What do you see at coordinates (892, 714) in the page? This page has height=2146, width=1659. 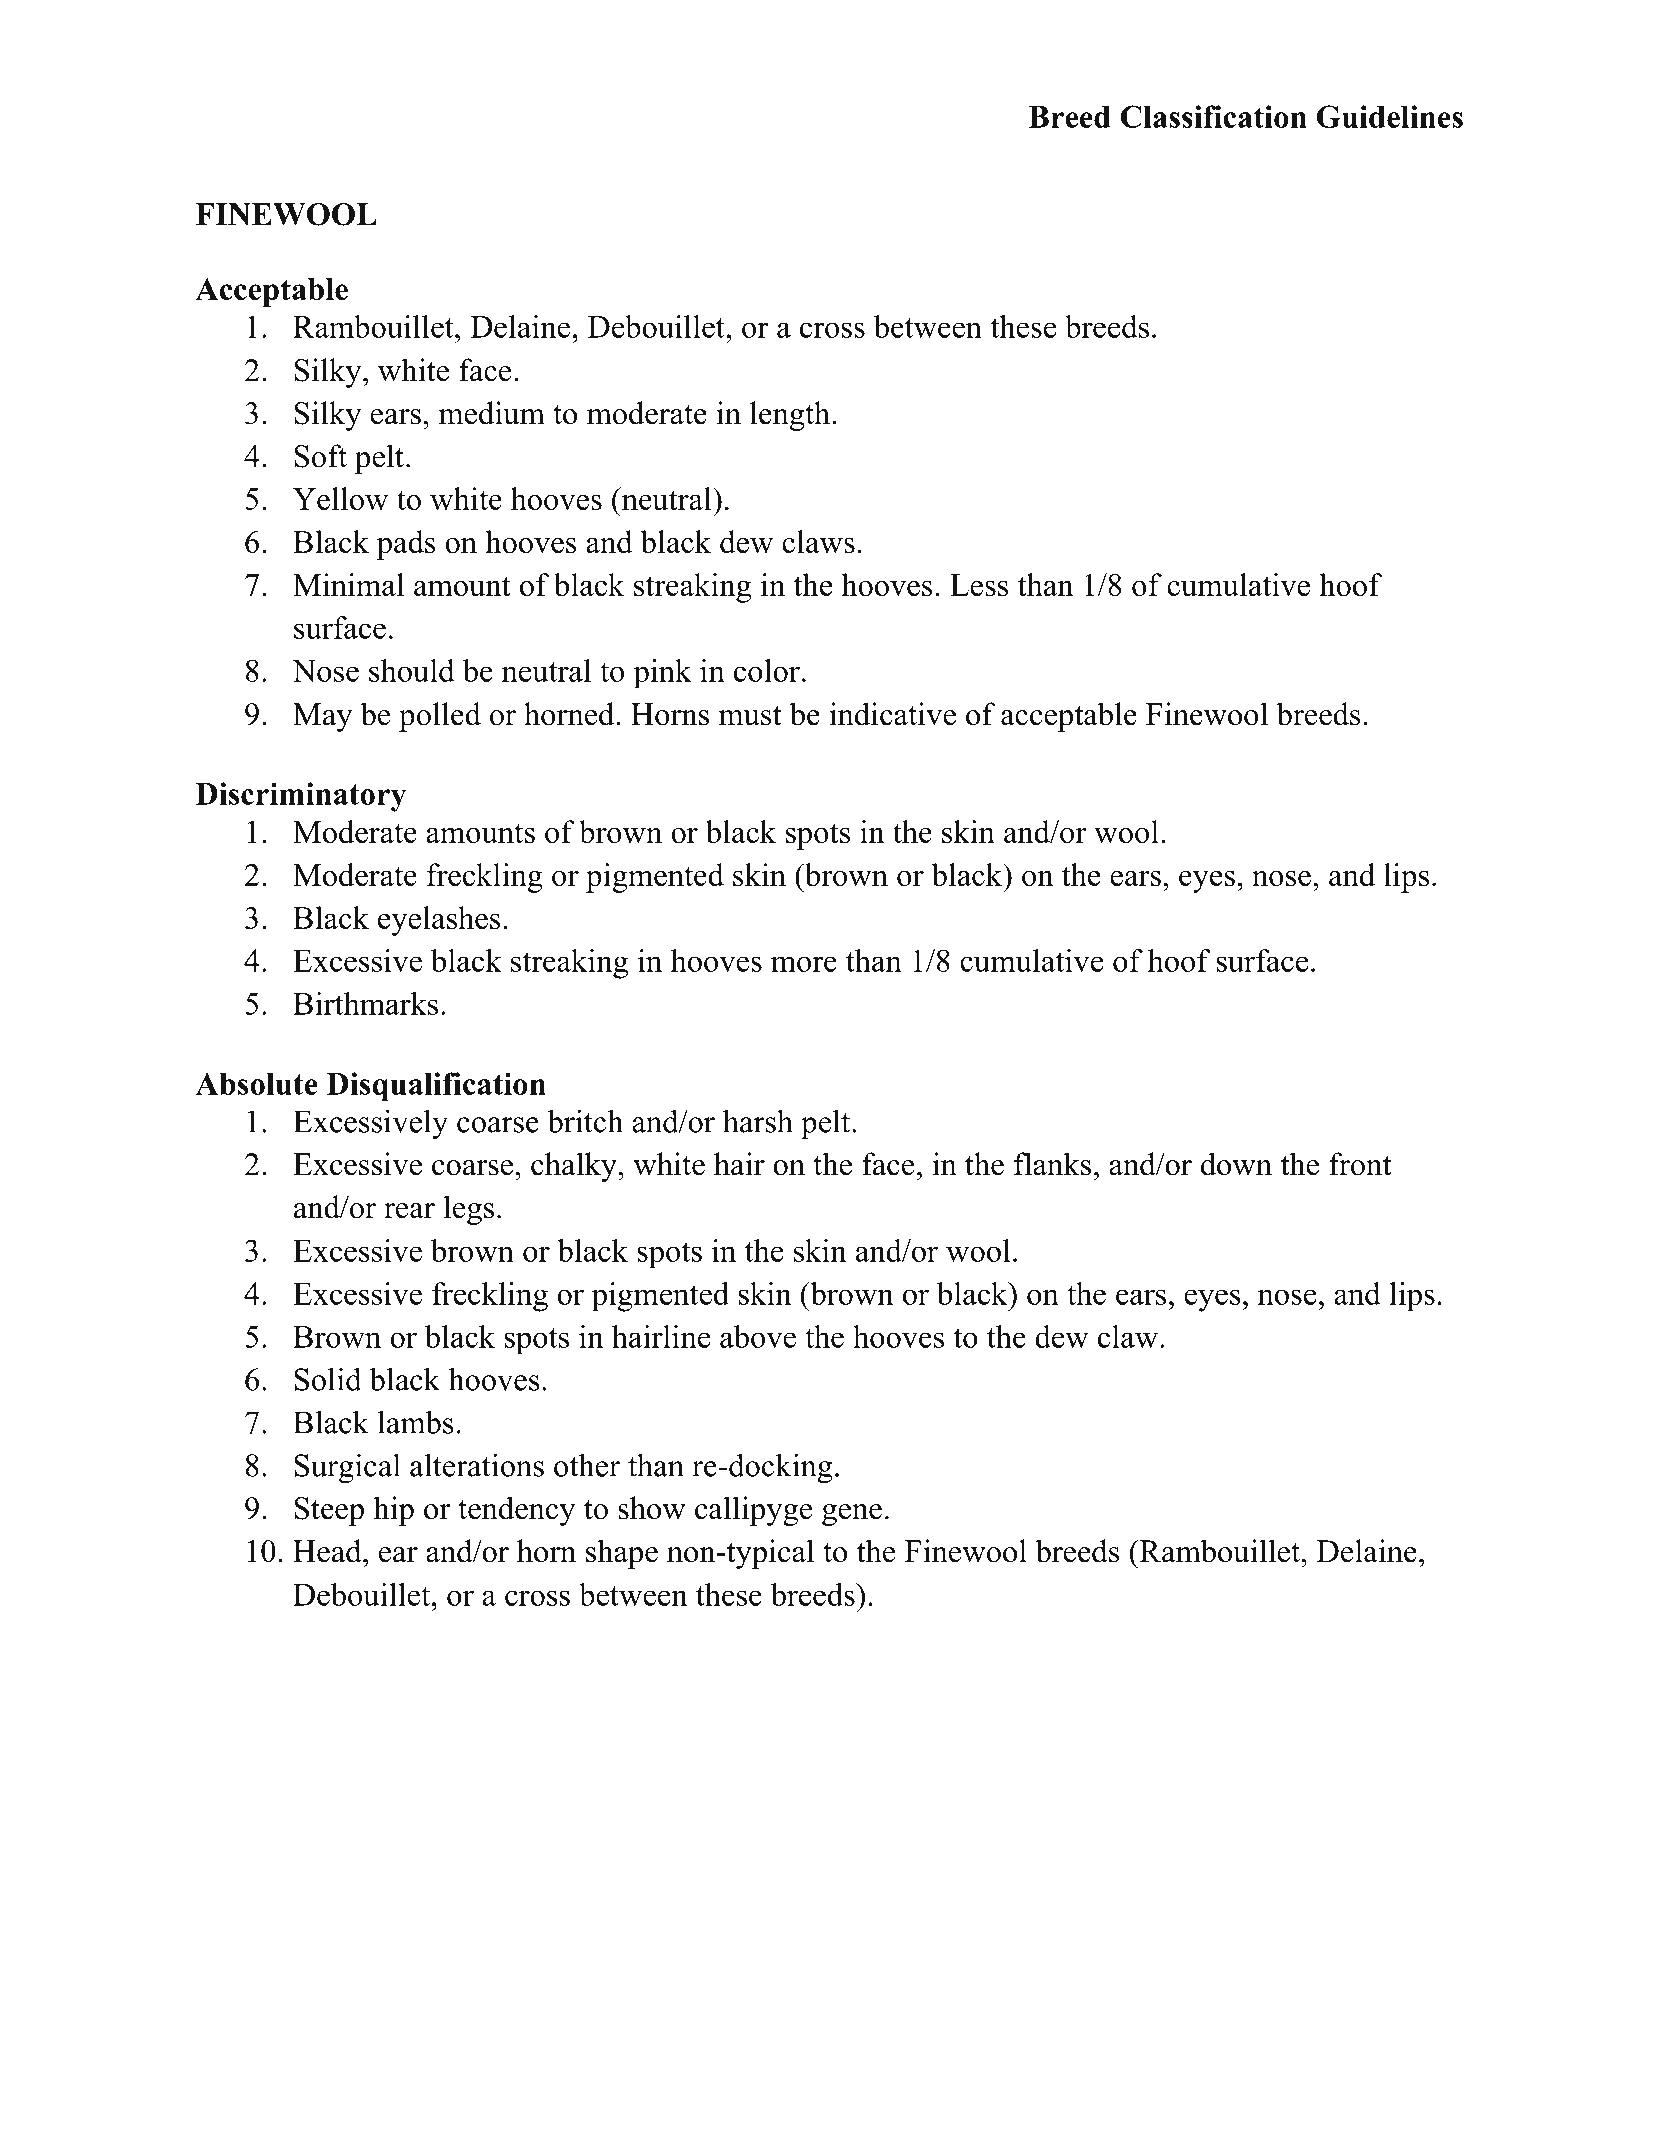 I see `indicative` at bounding box center [892, 714].
